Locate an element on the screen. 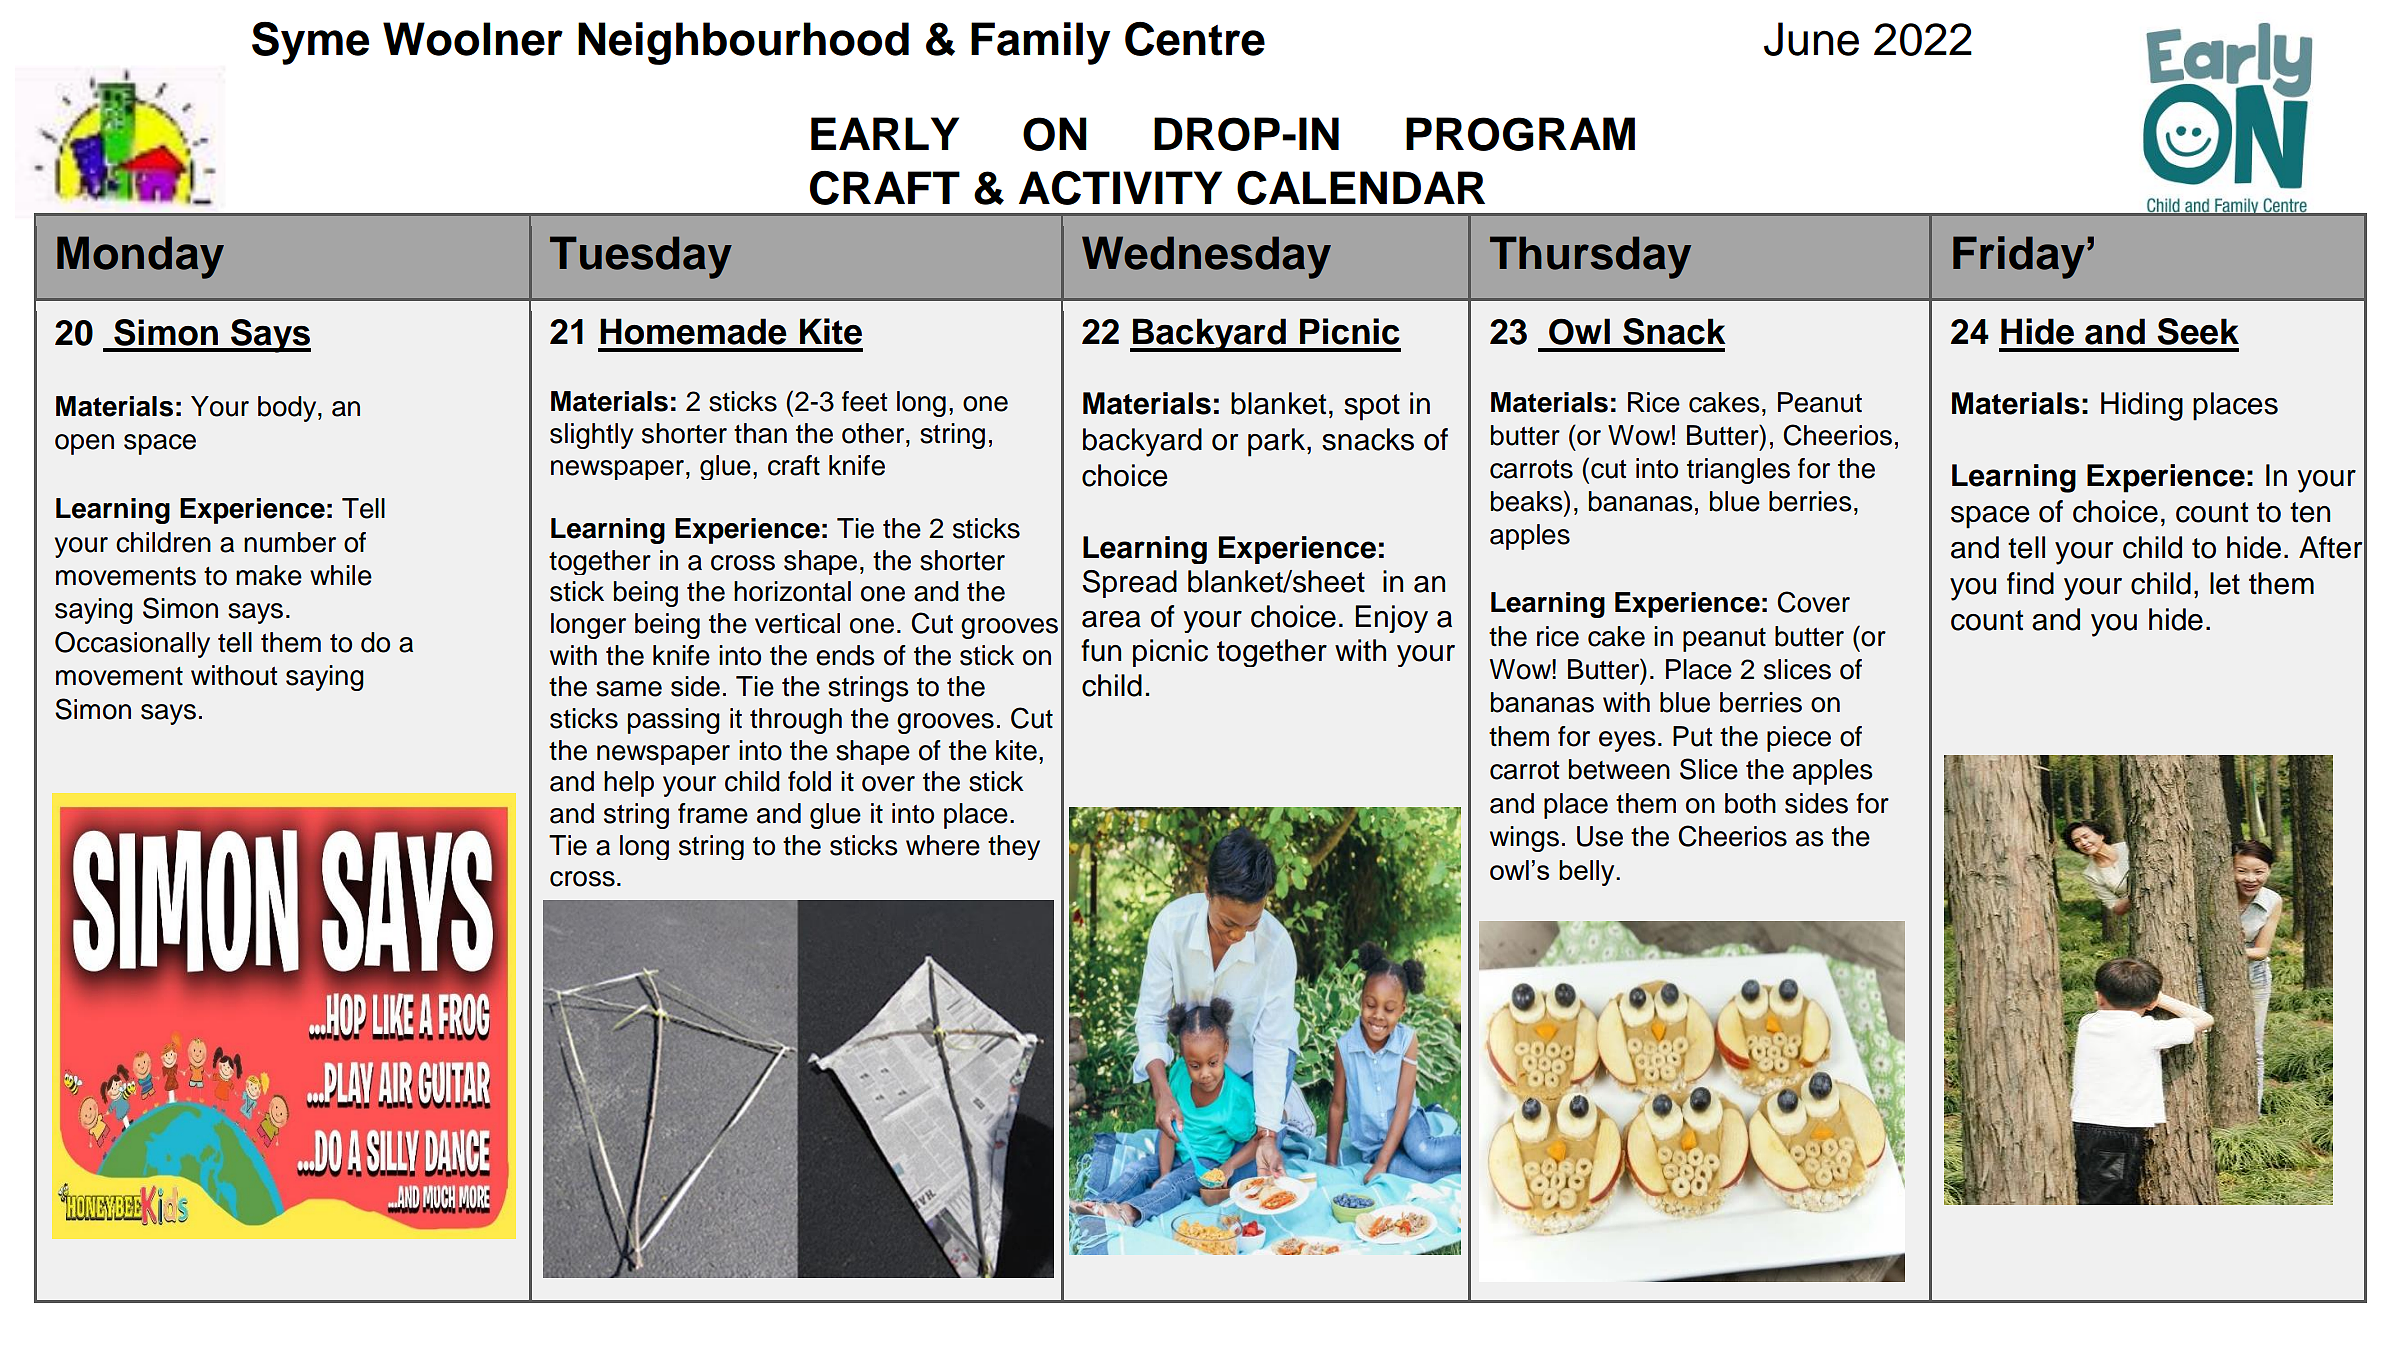 The image size is (2401, 1351). Centre is located at coordinates (1195, 39).
